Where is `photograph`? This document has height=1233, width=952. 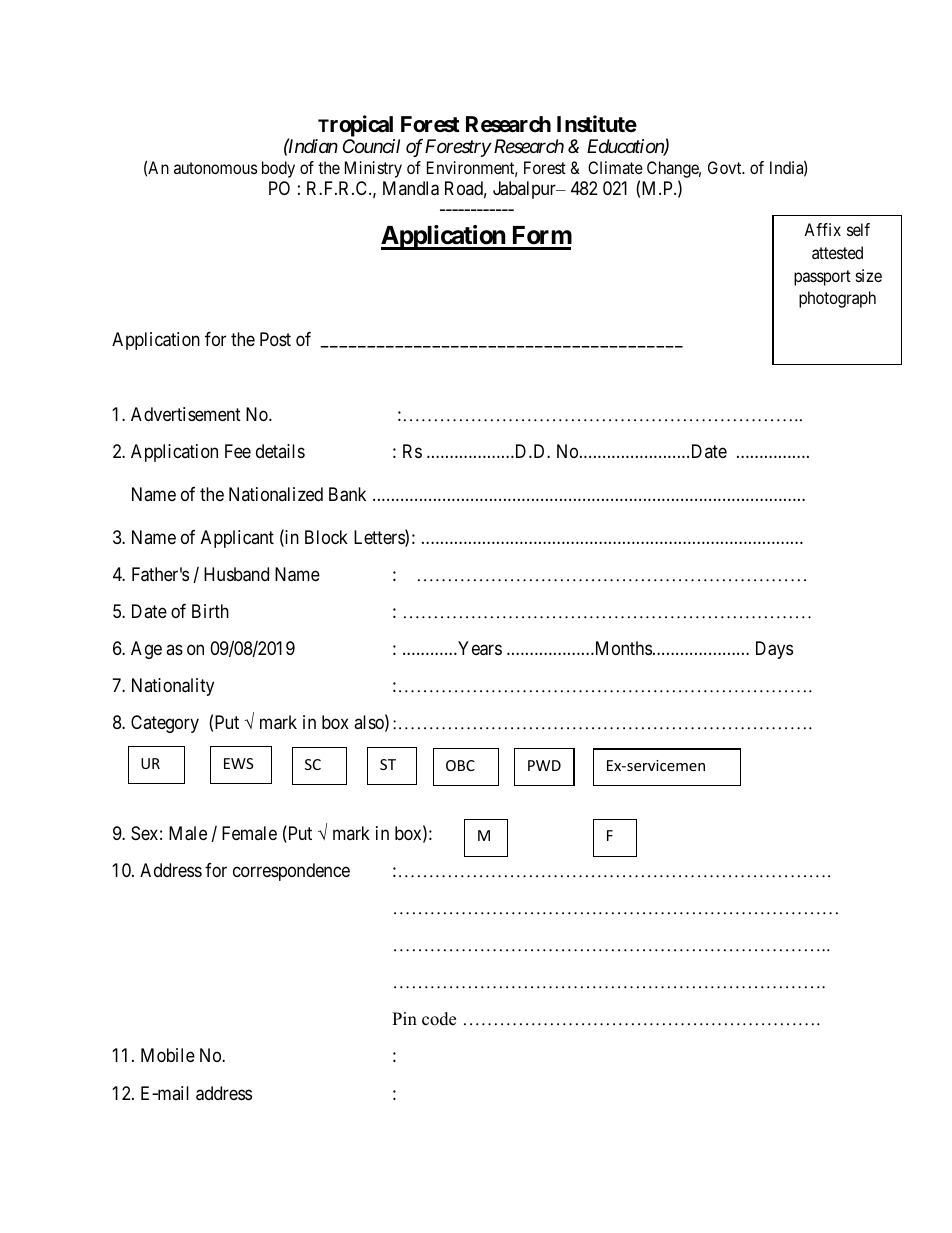
photograph is located at coordinates (837, 299).
